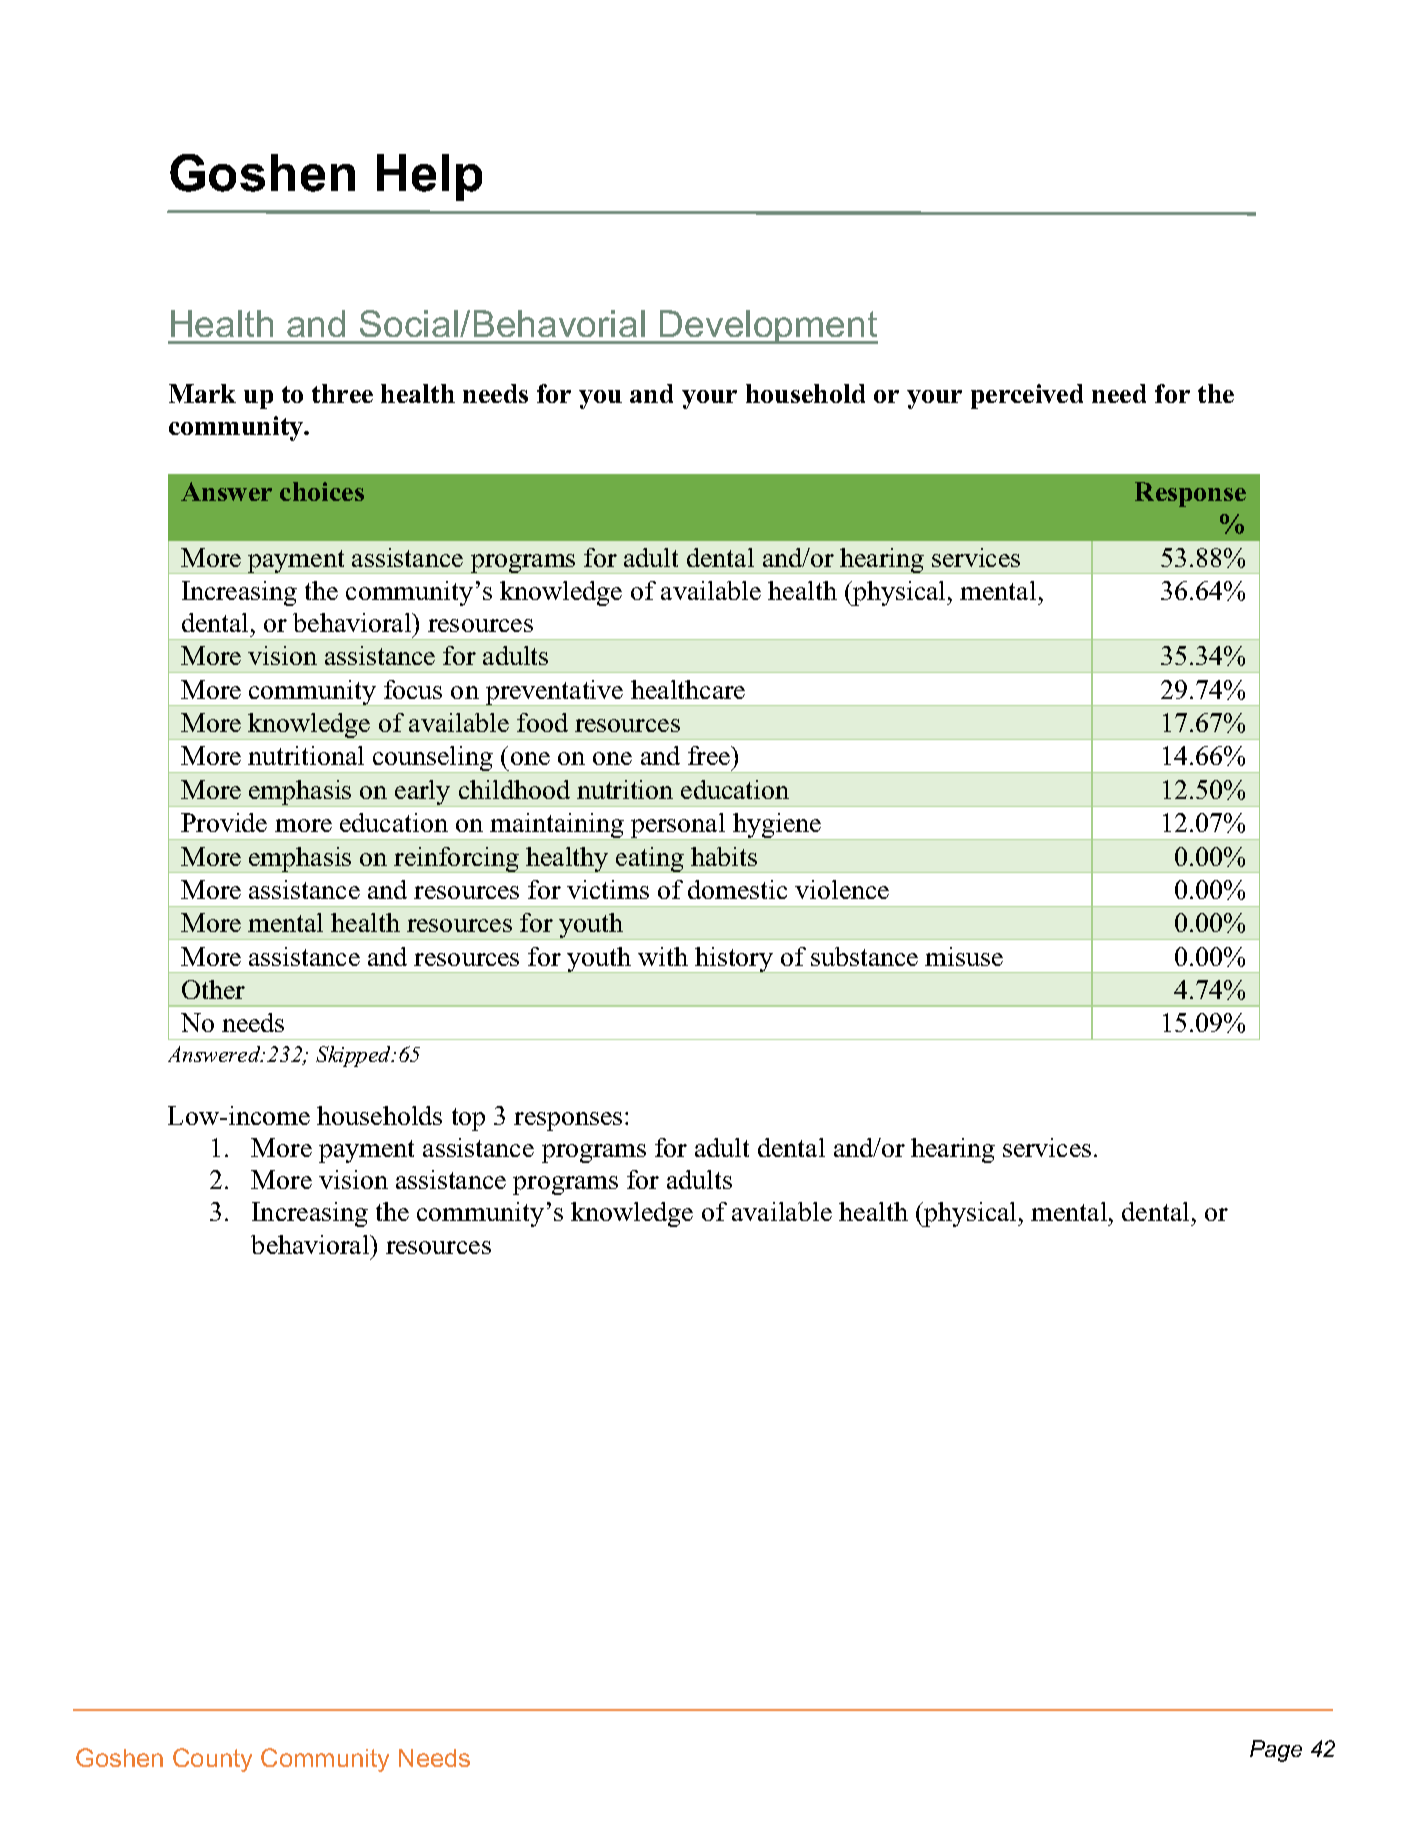  I want to click on Development, so click(768, 327).
